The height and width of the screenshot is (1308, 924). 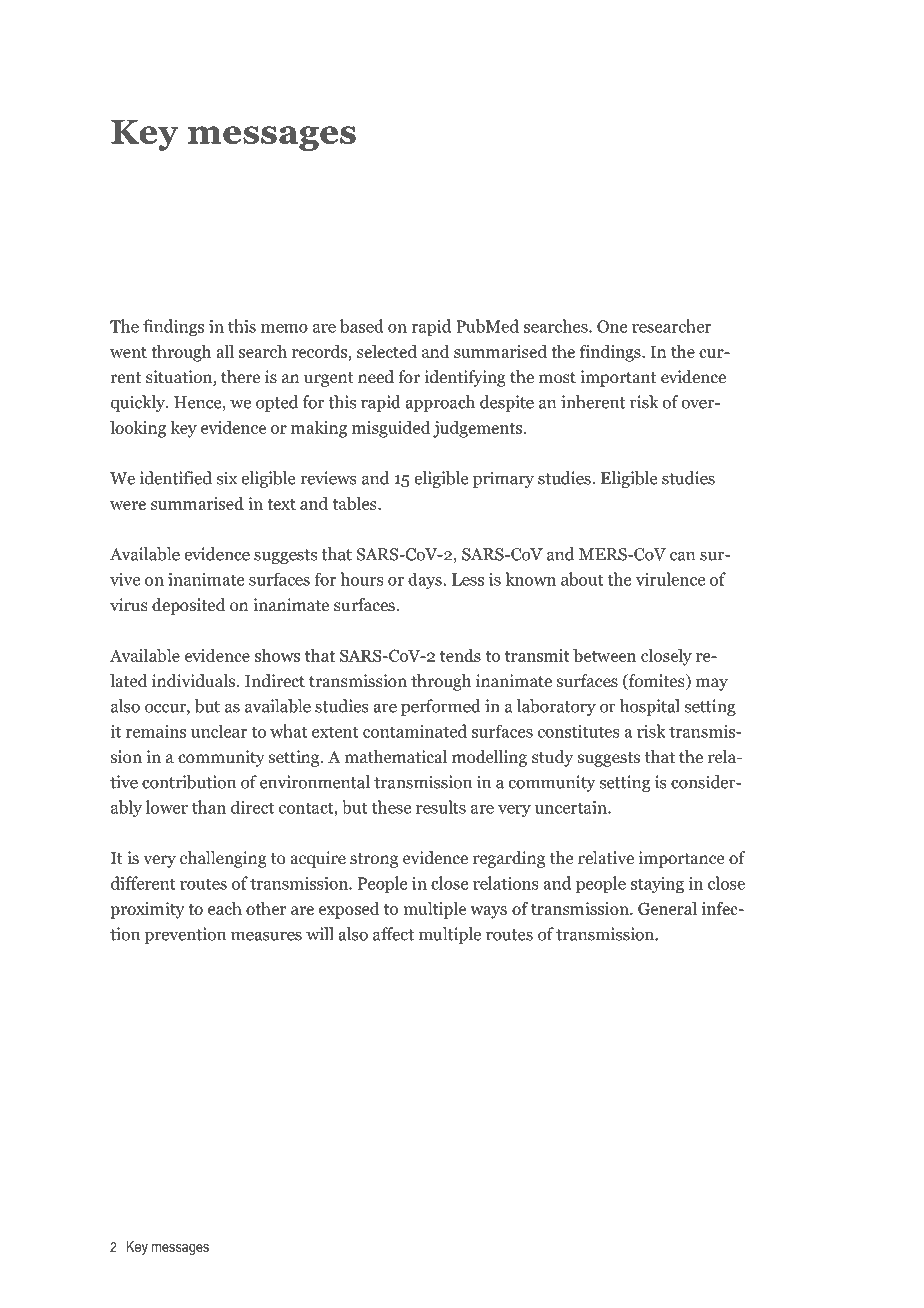 I want to click on selected, so click(x=387, y=351).
